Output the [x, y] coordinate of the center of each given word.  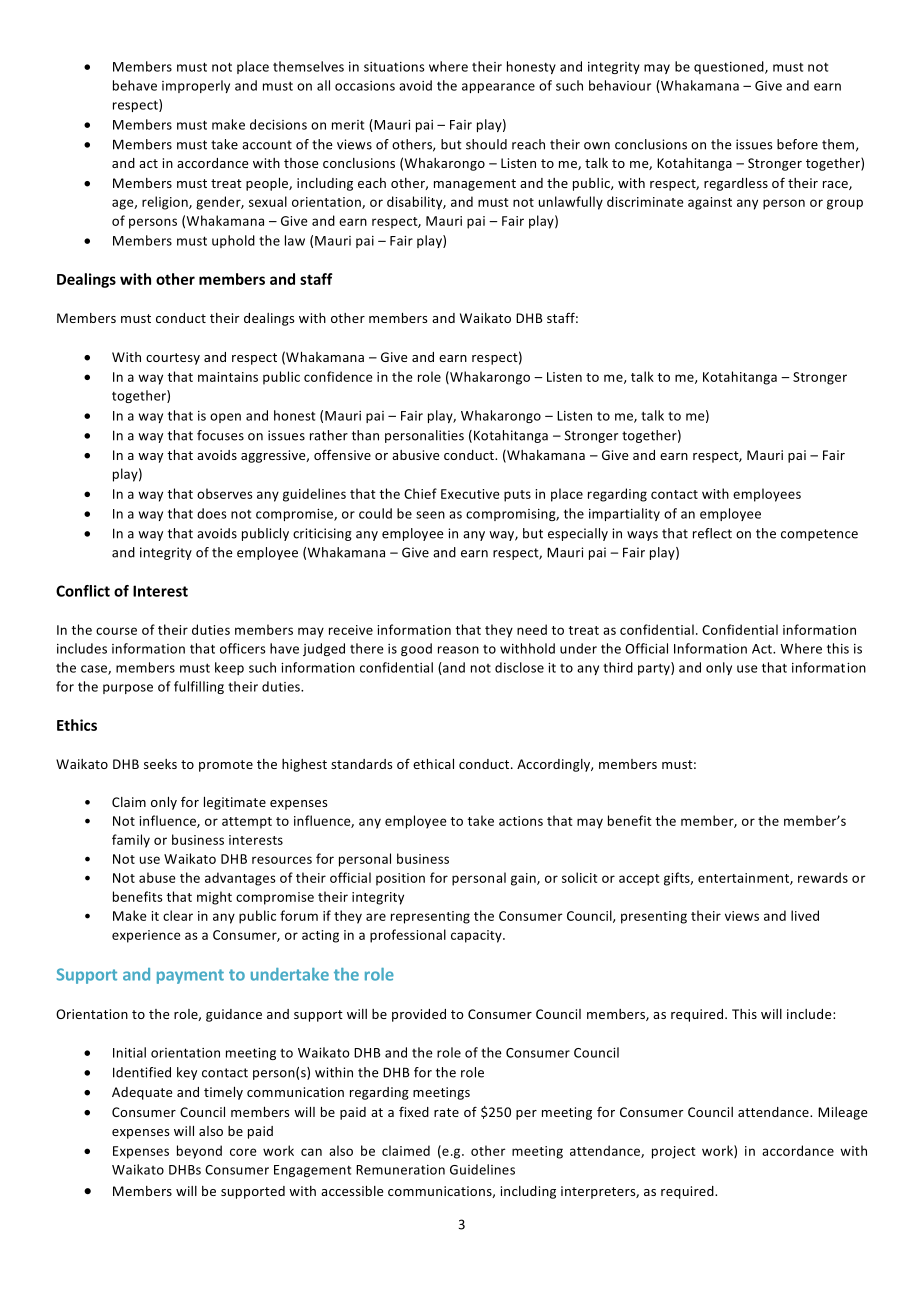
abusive [415, 455]
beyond [199, 1152]
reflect [712, 533]
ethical [433, 764]
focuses [220, 435]
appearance [498, 88]
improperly [196, 86]
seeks [160, 764]
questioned [730, 67]
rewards [823, 877]
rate [446, 1112]
